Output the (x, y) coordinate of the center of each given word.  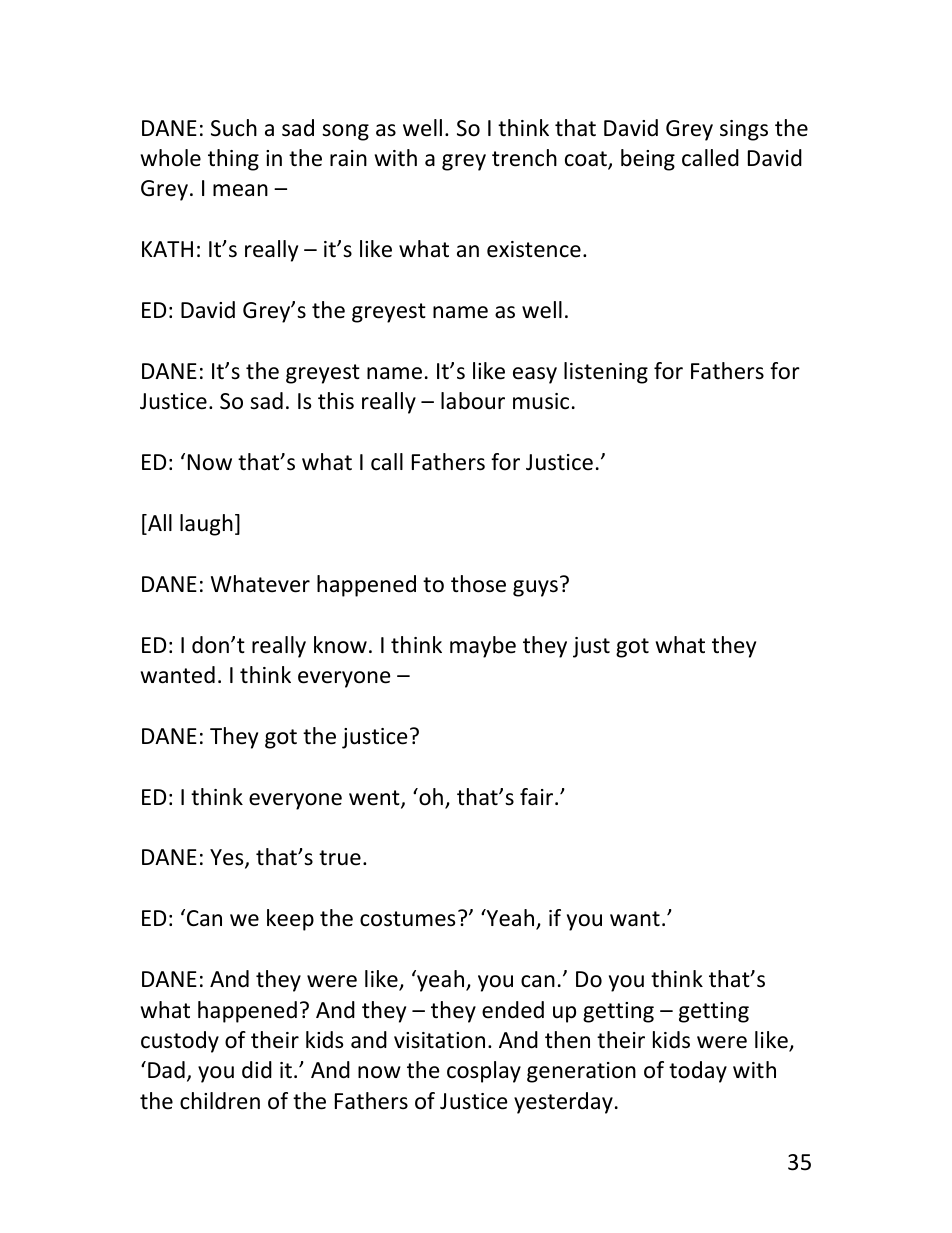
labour (473, 401)
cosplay (484, 1072)
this (336, 401)
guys (535, 588)
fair (538, 797)
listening (606, 373)
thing (233, 160)
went (375, 799)
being (648, 160)
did (257, 1070)
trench (524, 158)
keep (290, 920)
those (478, 584)
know (340, 645)
